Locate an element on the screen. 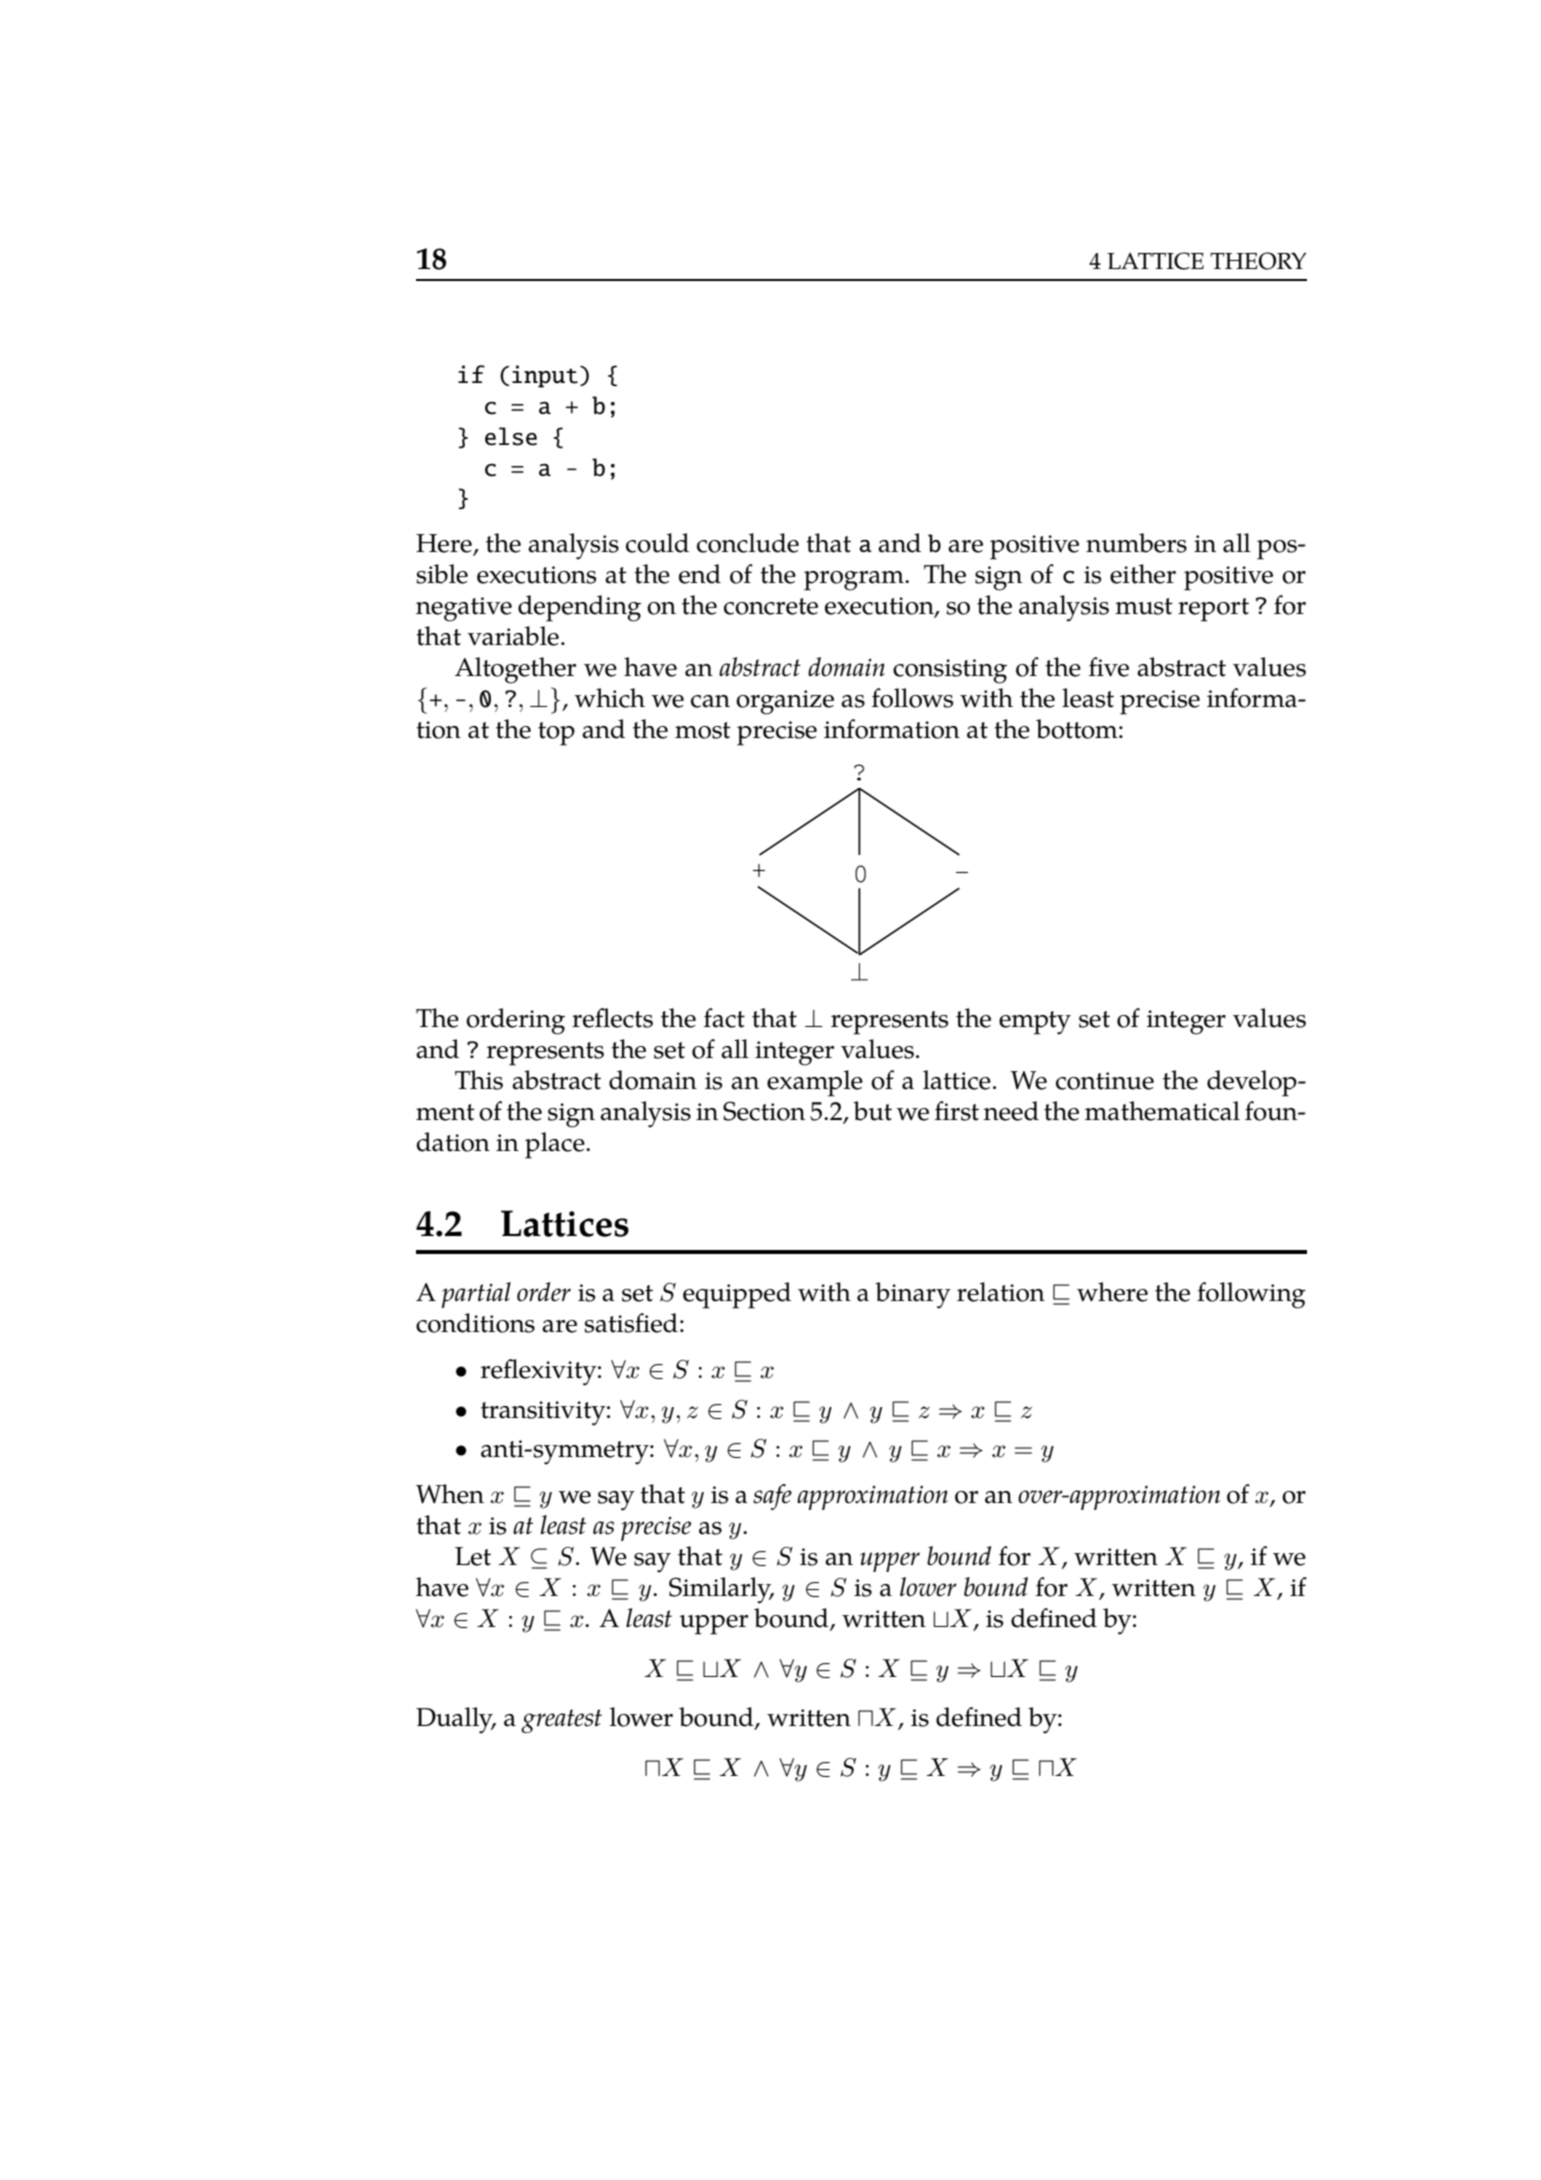 The width and height of the screenshot is (1541, 2180). follows is located at coordinates (912, 698).
